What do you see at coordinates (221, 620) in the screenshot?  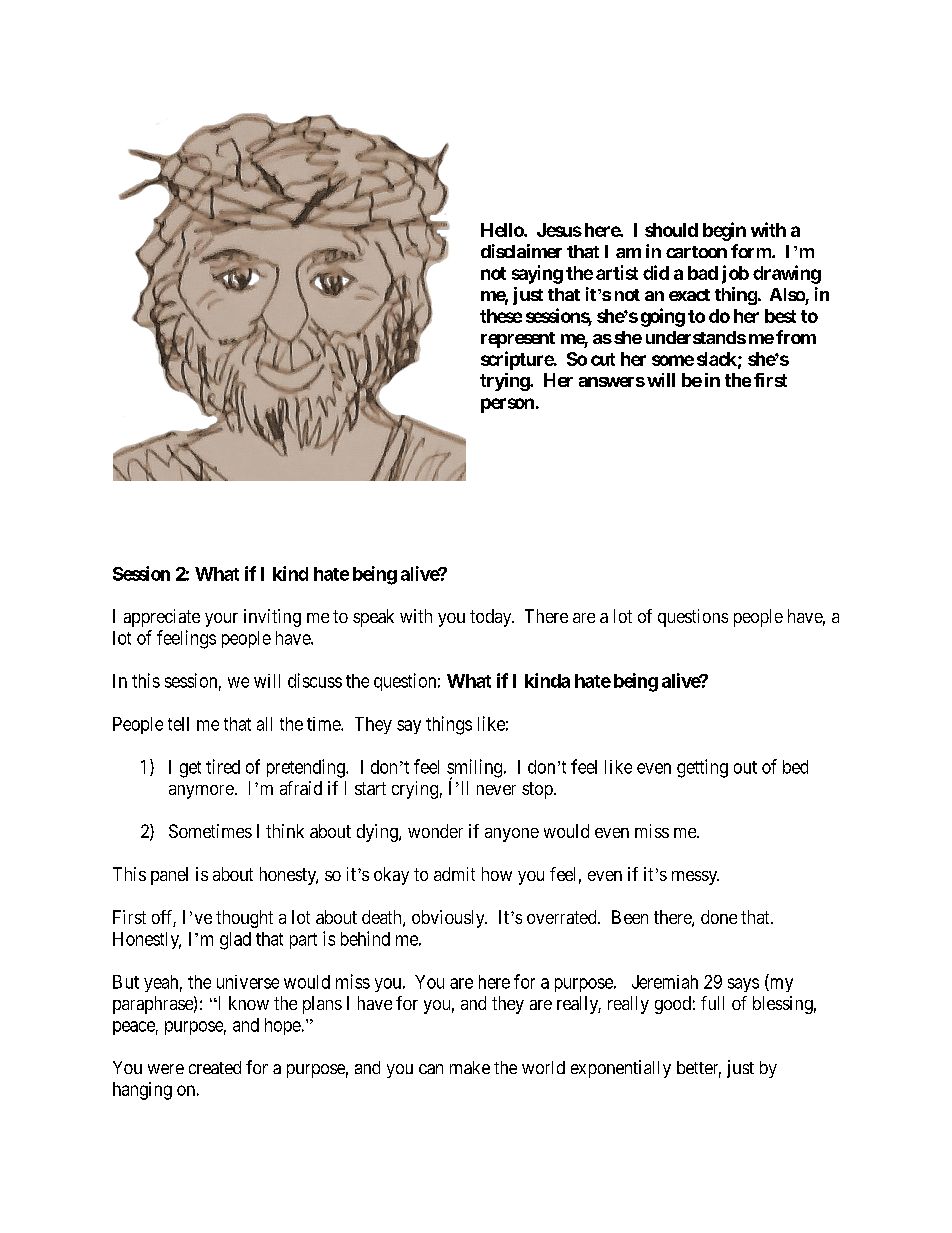 I see `your` at bounding box center [221, 620].
